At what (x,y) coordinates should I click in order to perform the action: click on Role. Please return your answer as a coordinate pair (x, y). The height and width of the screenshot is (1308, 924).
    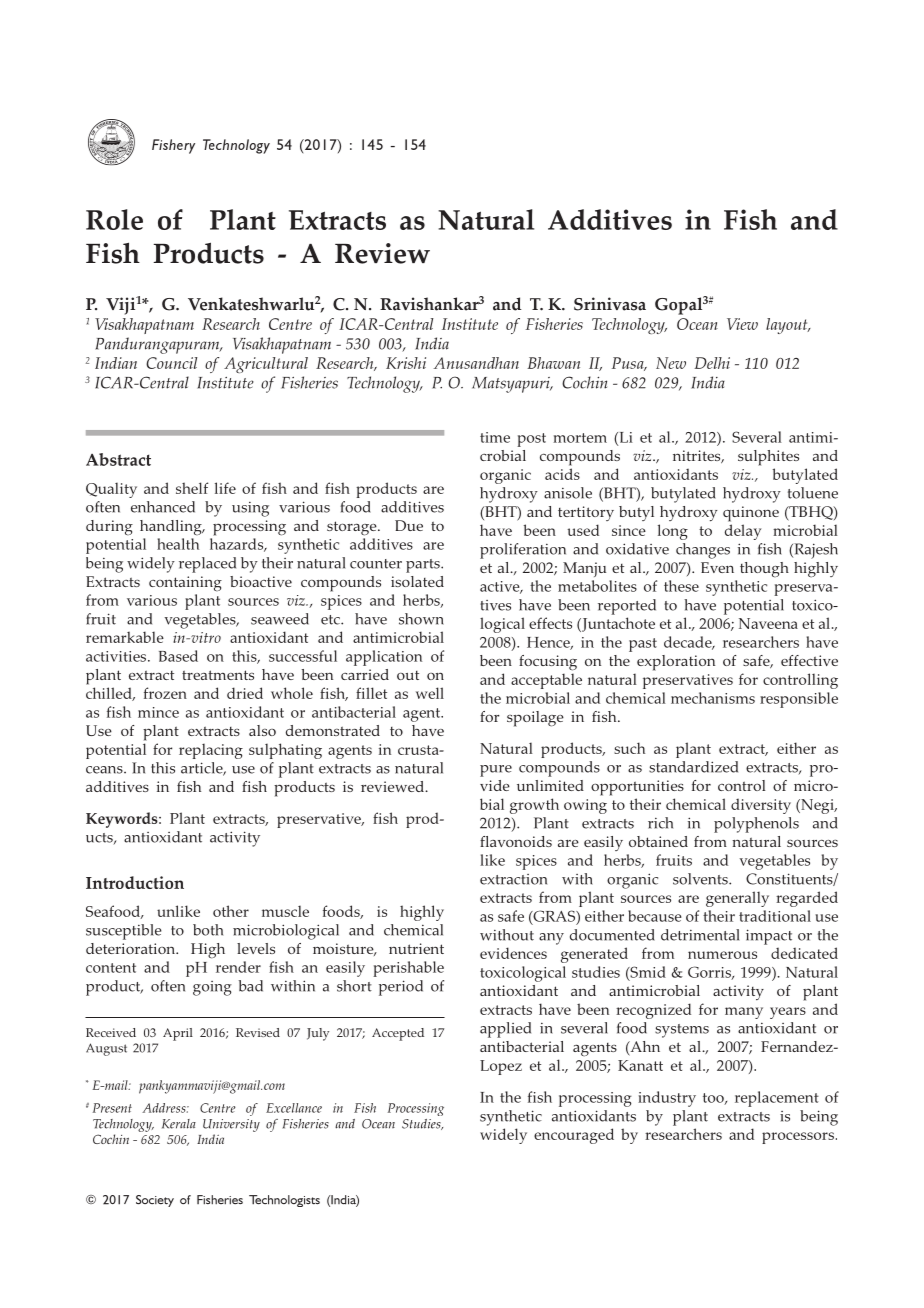
    Looking at the image, I should click on (114, 219).
